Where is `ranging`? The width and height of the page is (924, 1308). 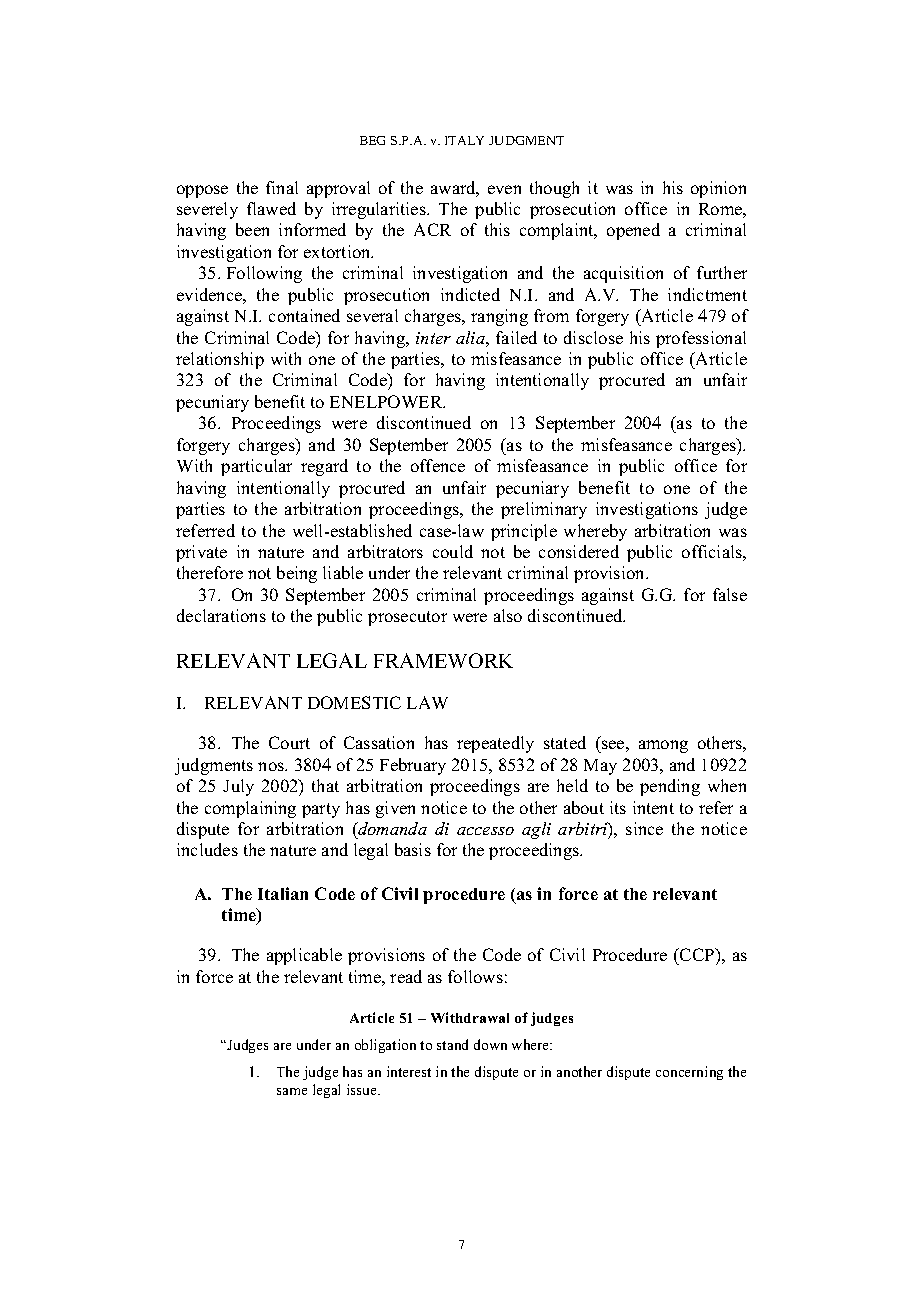
ranging is located at coordinates (499, 317).
